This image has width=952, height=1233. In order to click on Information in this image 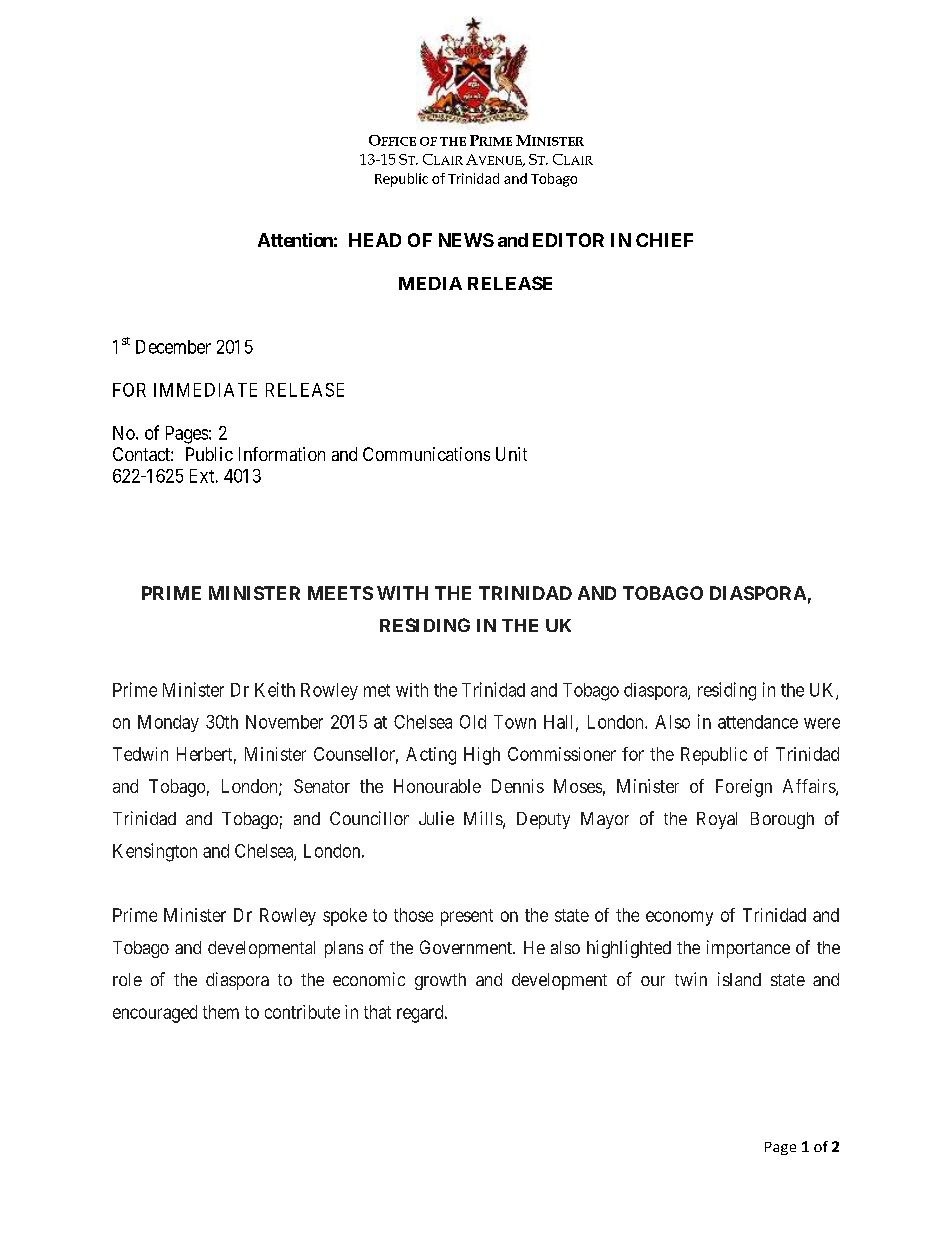, I will do `click(282, 454)`.
